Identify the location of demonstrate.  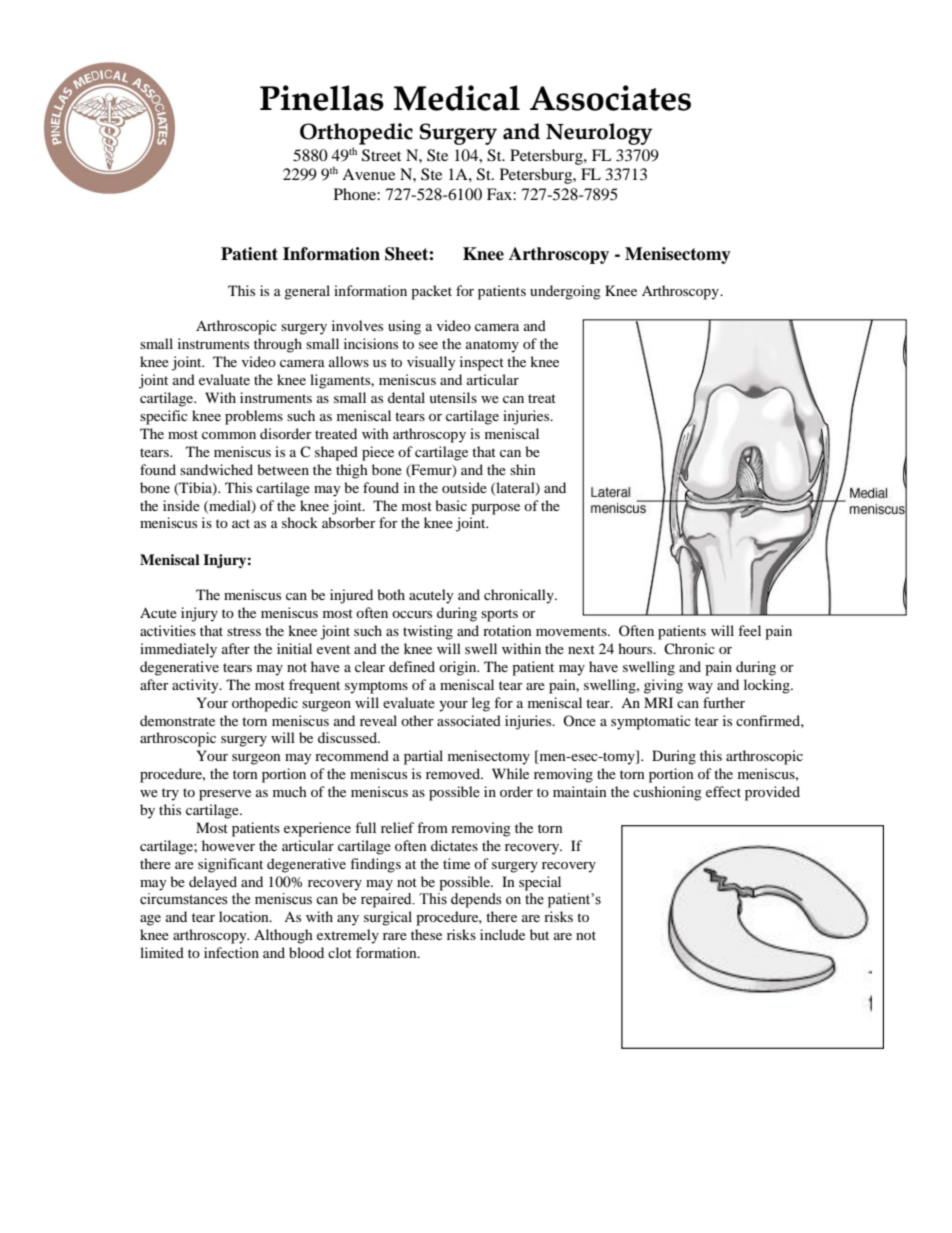
(177, 720).
